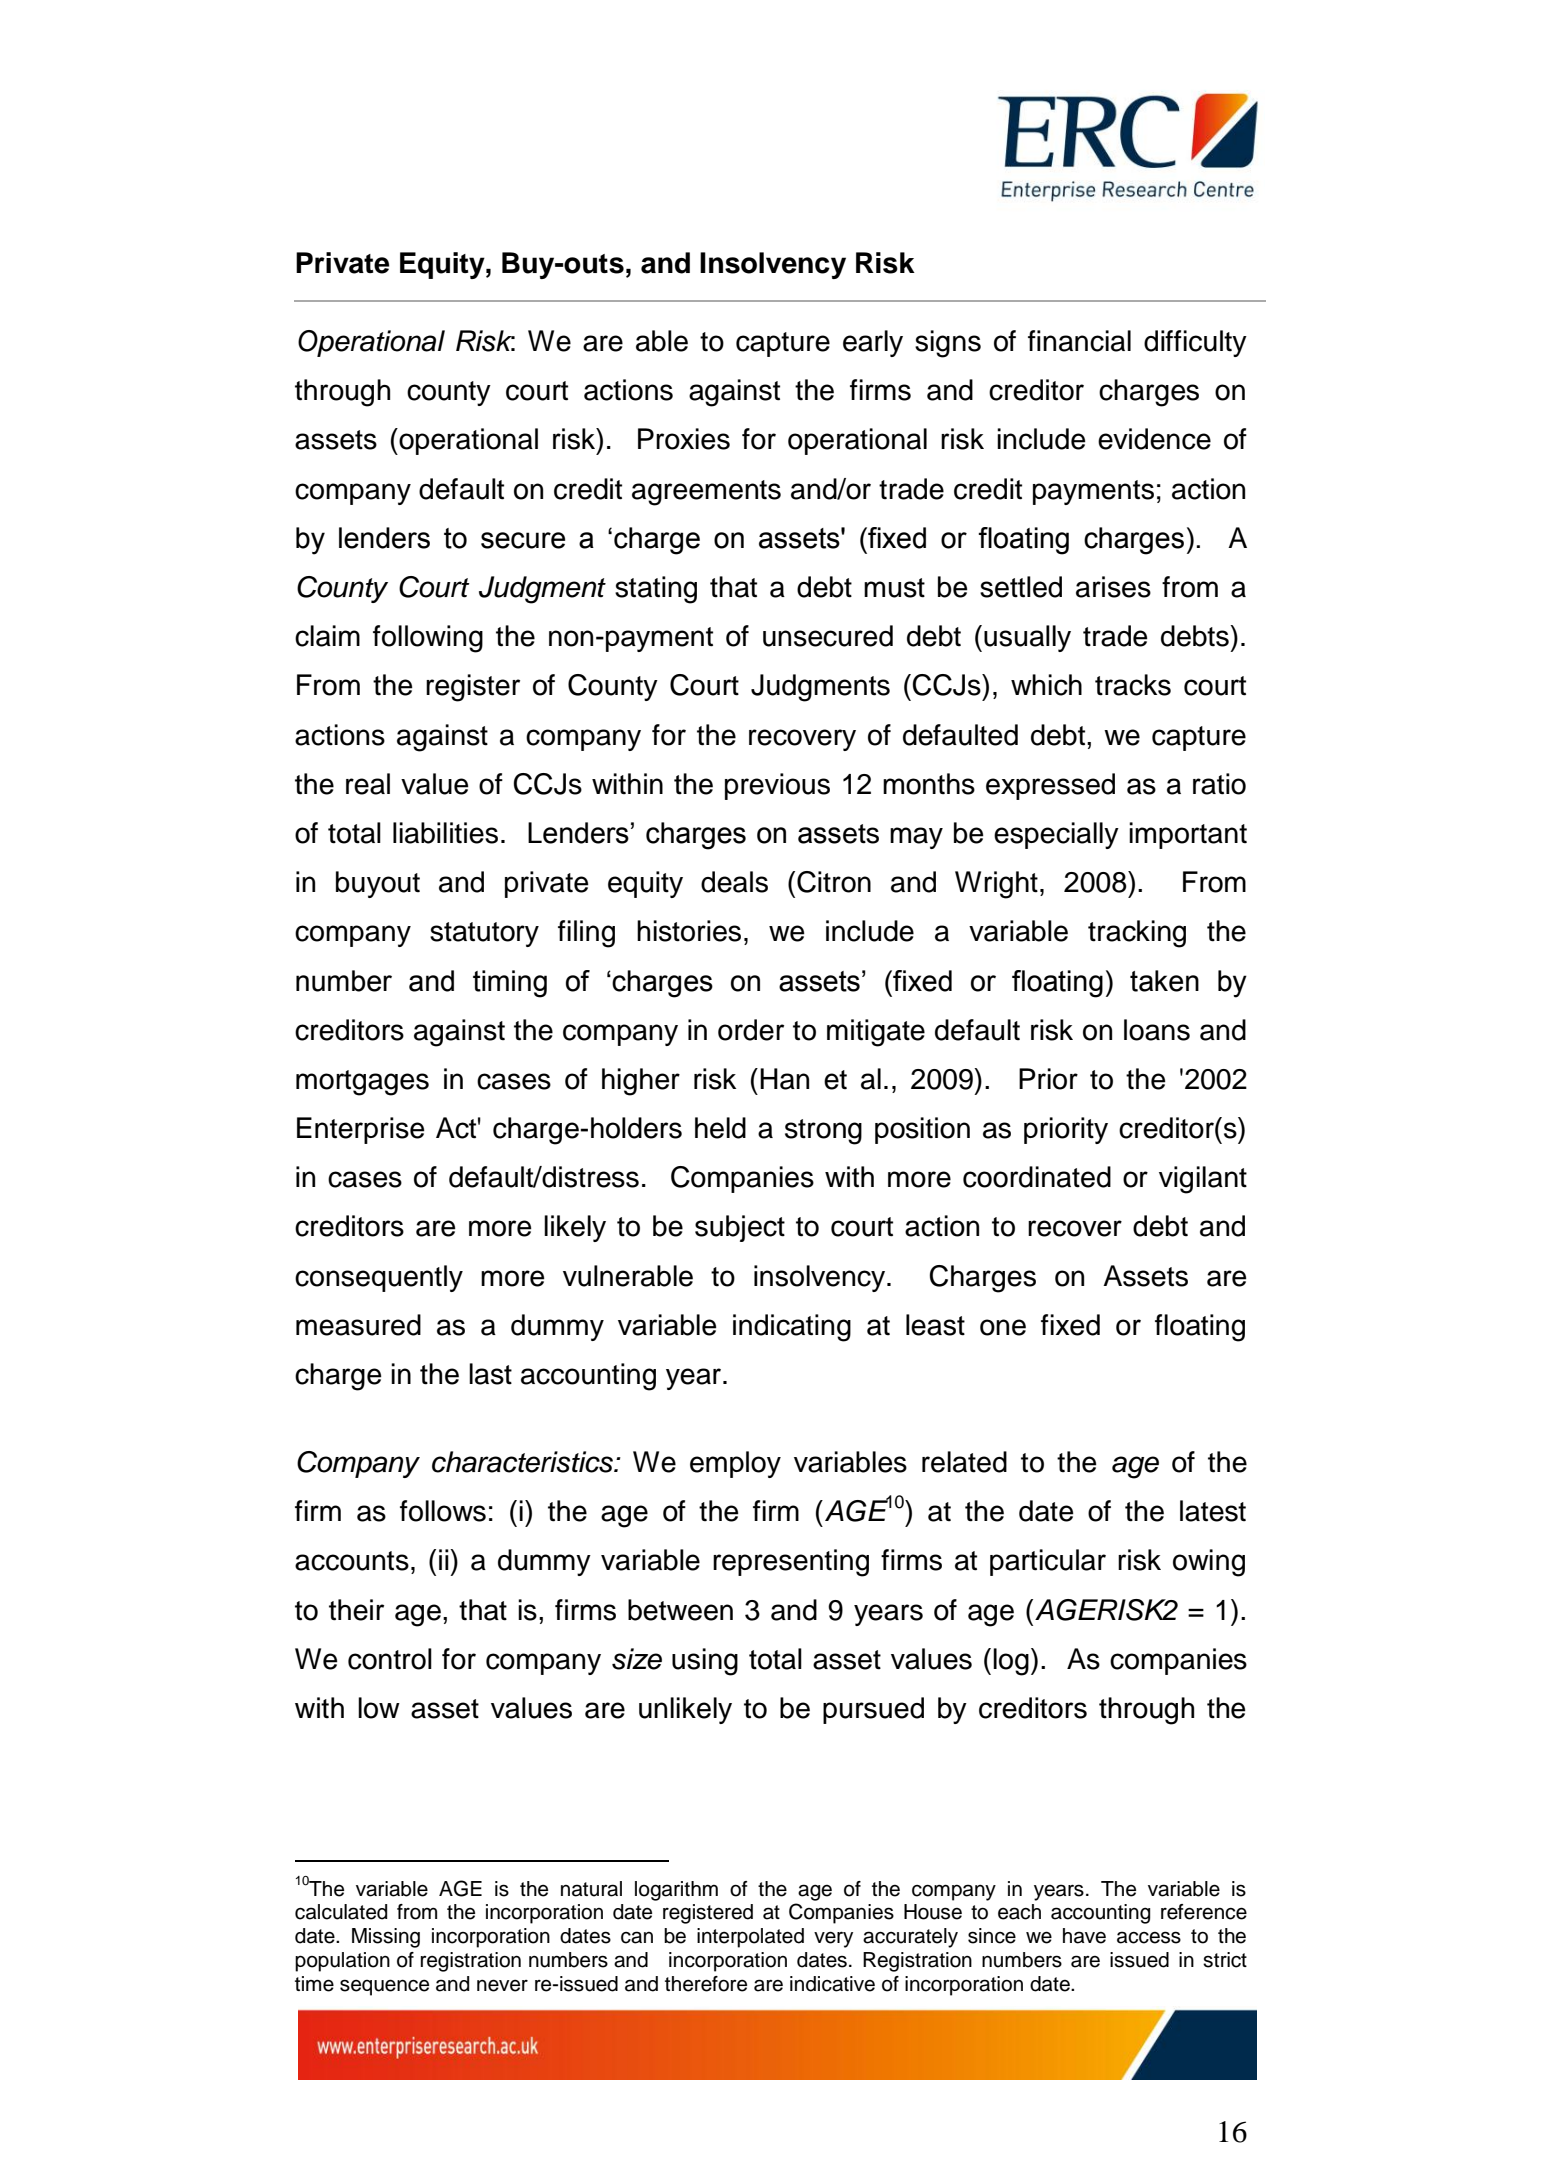  I want to click on Proxies, so click(684, 439).
